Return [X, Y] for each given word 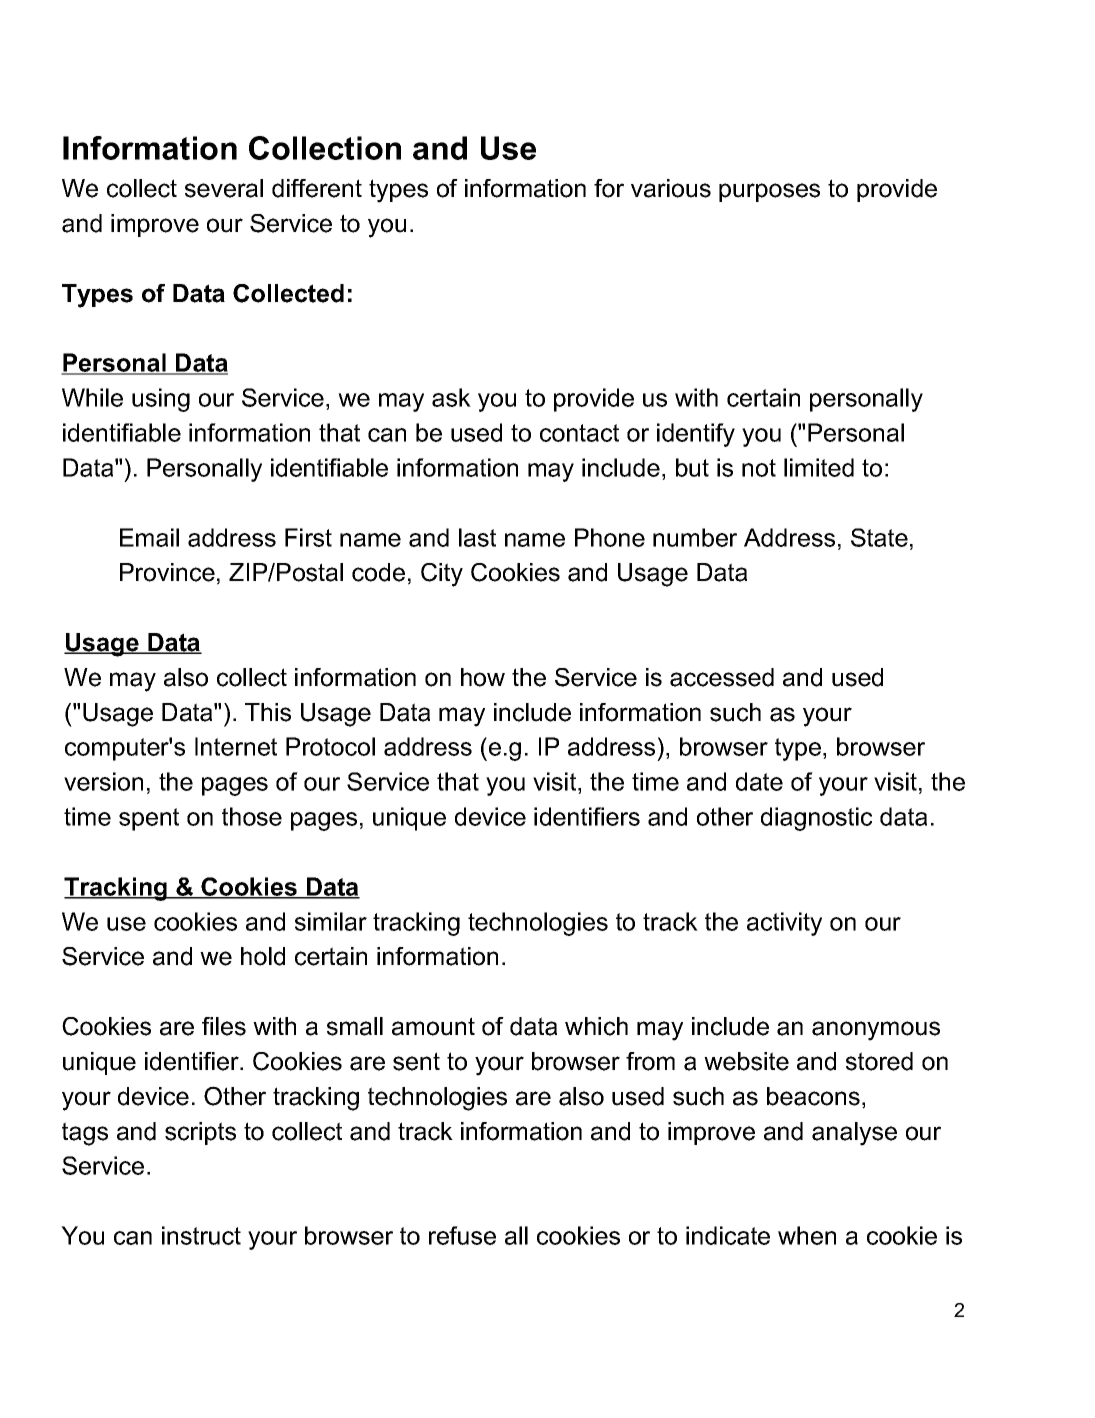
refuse [462, 1235]
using [161, 400]
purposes [769, 192]
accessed [722, 677]
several [224, 188]
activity [784, 924]
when [807, 1235]
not [759, 468]
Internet [236, 746]
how [483, 677]
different [317, 188]
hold [263, 956]
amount [433, 1026]
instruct [201, 1235]
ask [451, 397]
